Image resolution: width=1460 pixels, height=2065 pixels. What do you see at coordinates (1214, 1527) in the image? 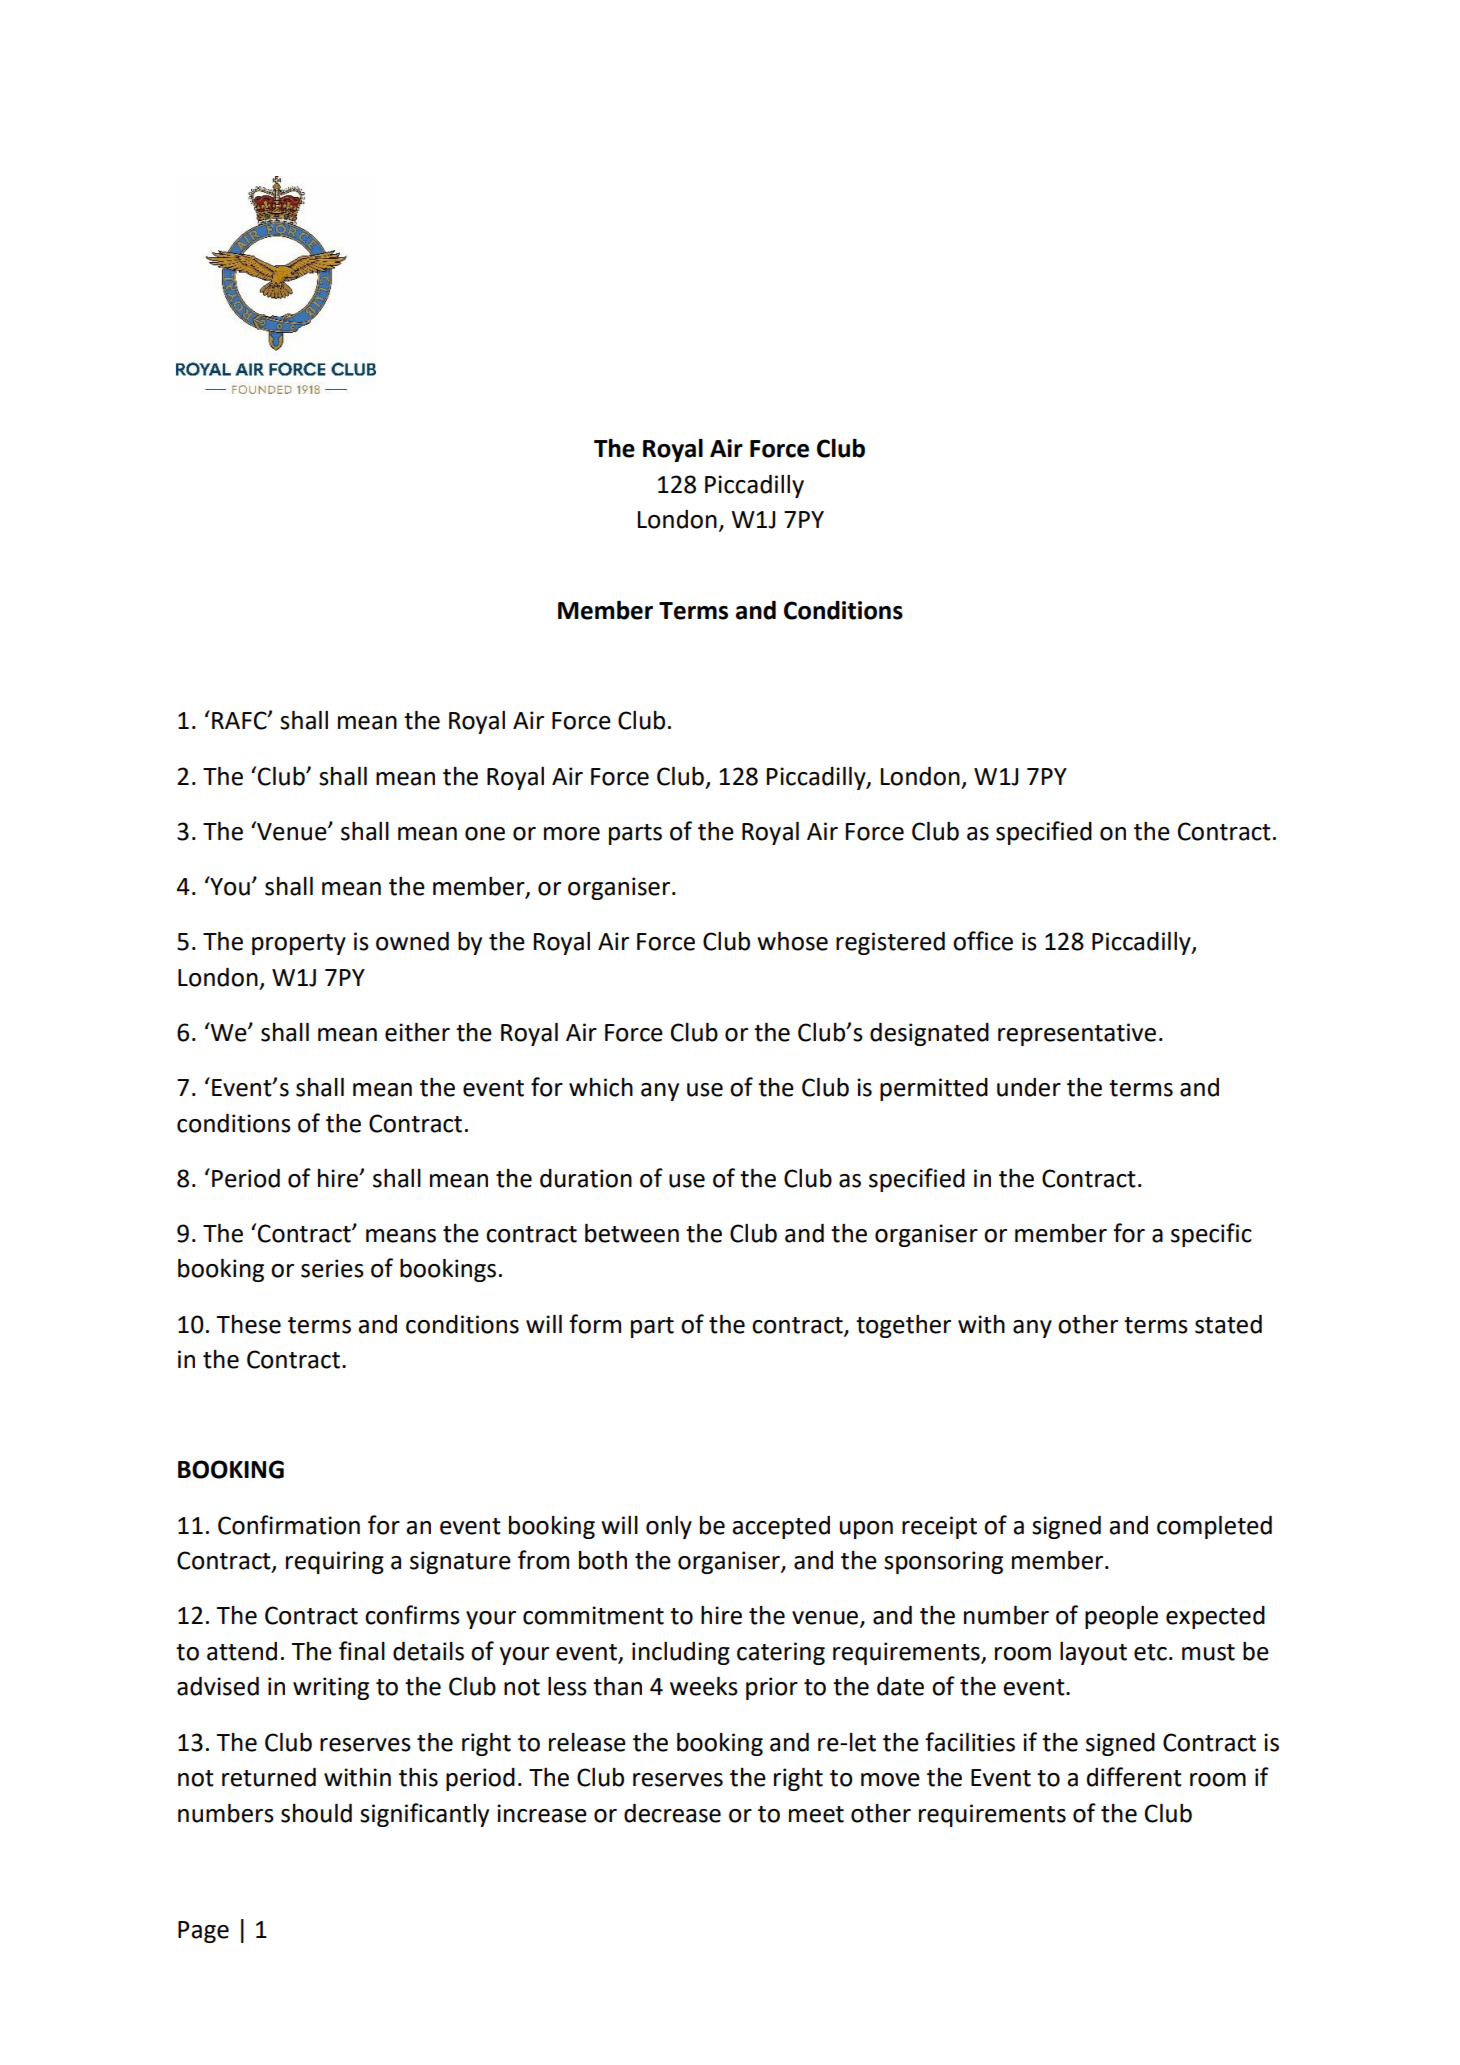
I see `completed` at bounding box center [1214, 1527].
